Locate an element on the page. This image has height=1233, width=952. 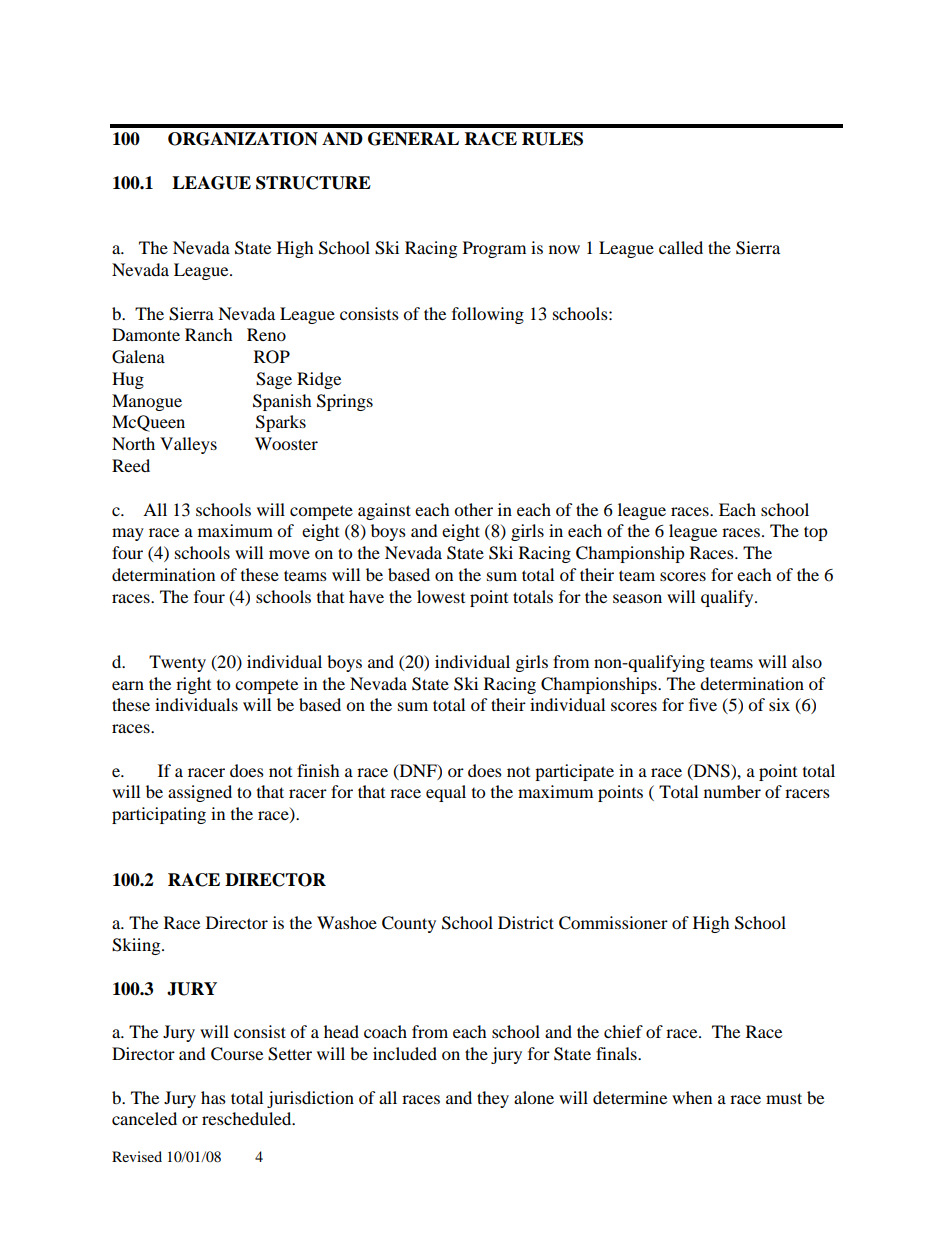
Twenty is located at coordinates (177, 663).
